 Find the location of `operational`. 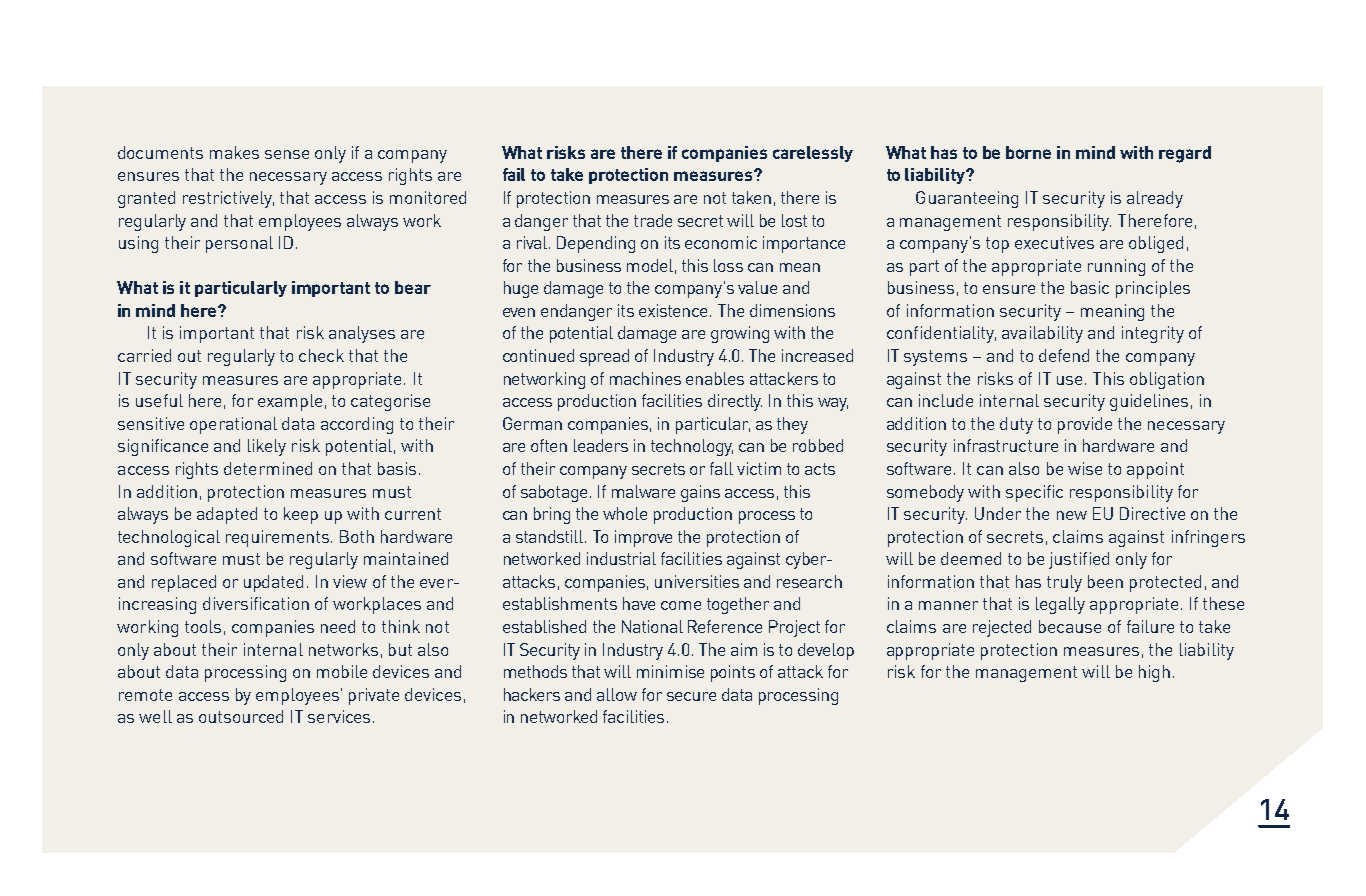

operational is located at coordinates (233, 425).
